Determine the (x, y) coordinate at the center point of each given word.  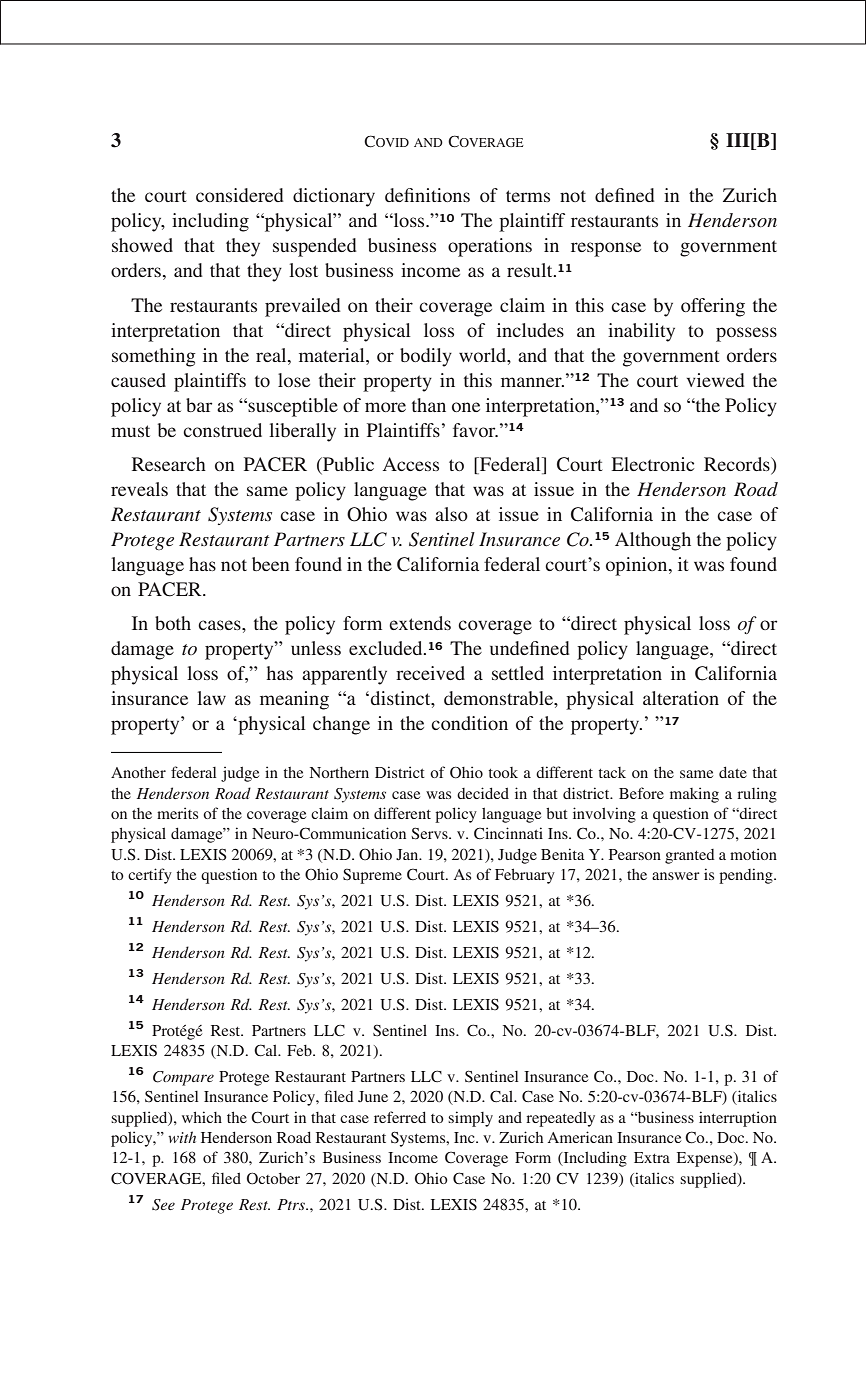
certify (150, 876)
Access (411, 464)
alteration (681, 698)
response (606, 249)
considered (240, 195)
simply (470, 1119)
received (430, 673)
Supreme (372, 876)
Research (169, 464)
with (182, 1137)
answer (676, 876)
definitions (427, 195)
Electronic (653, 464)
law (211, 698)
